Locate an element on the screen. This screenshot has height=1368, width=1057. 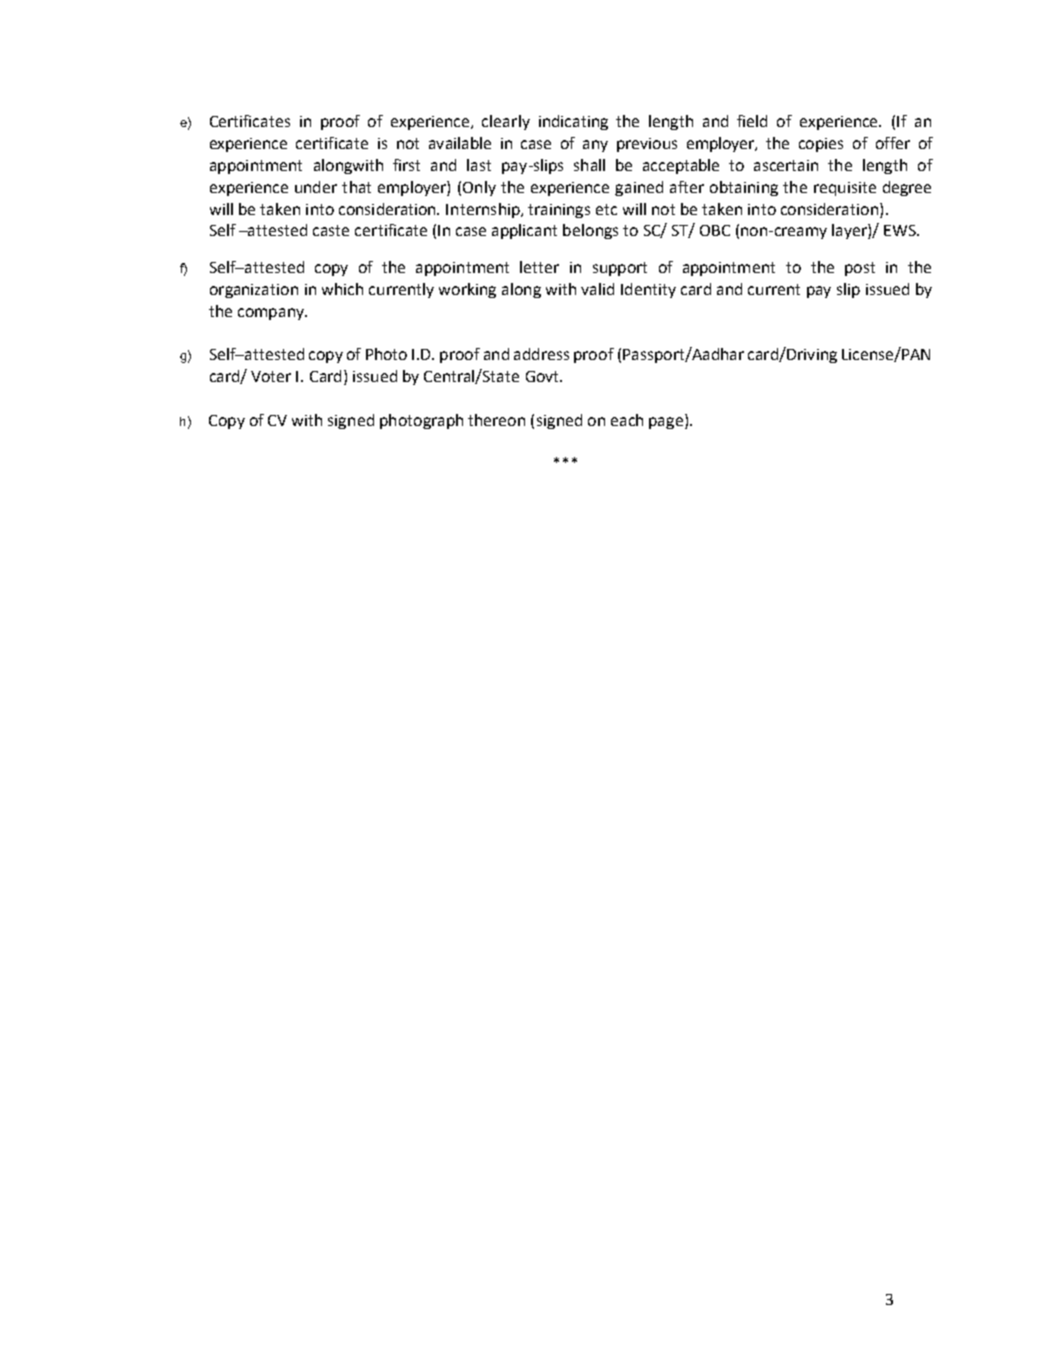
thereon is located at coordinates (496, 420).
